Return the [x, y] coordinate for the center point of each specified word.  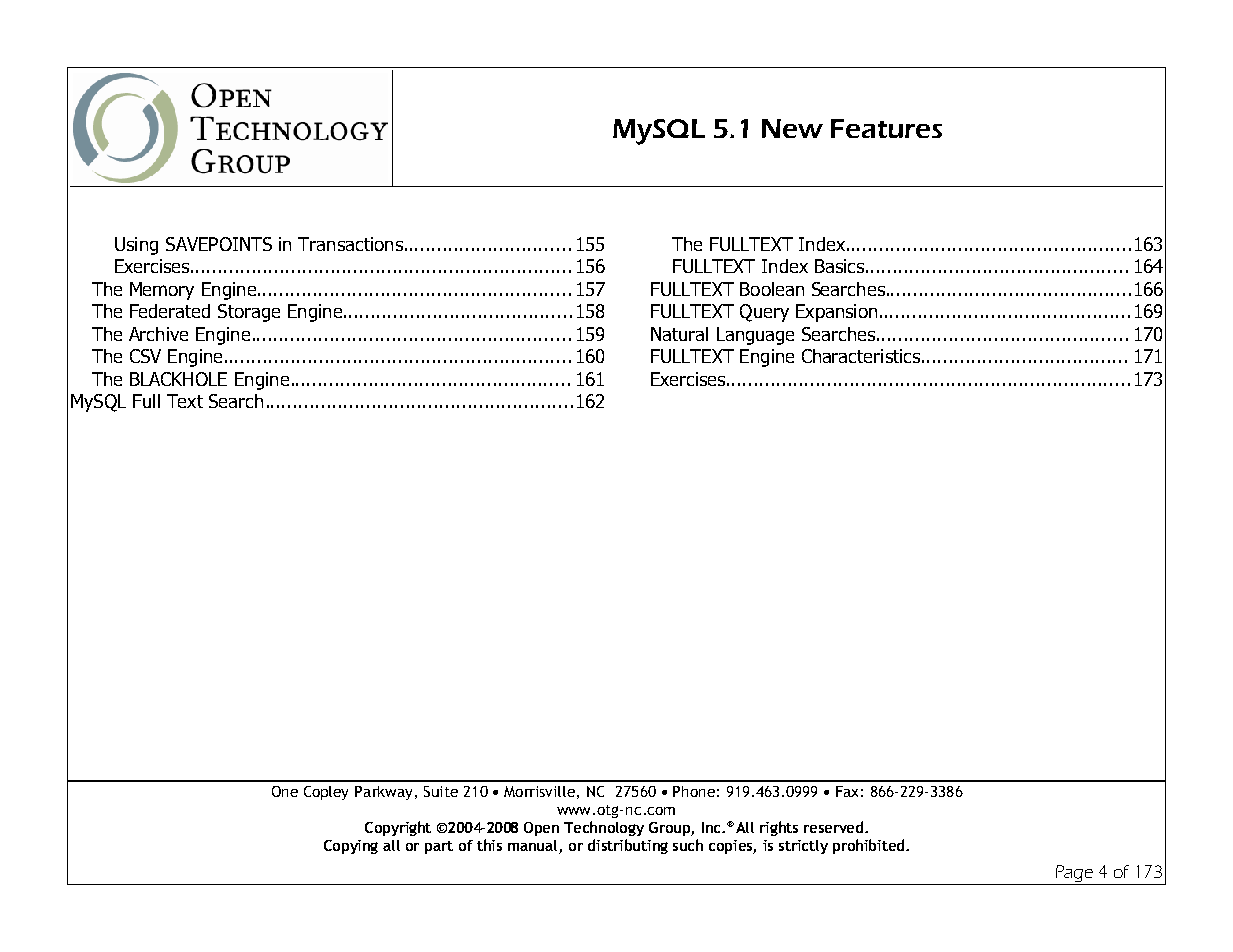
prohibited [870, 846]
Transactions [350, 244]
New [792, 128]
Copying [351, 847]
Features [886, 128]
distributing [628, 846]
